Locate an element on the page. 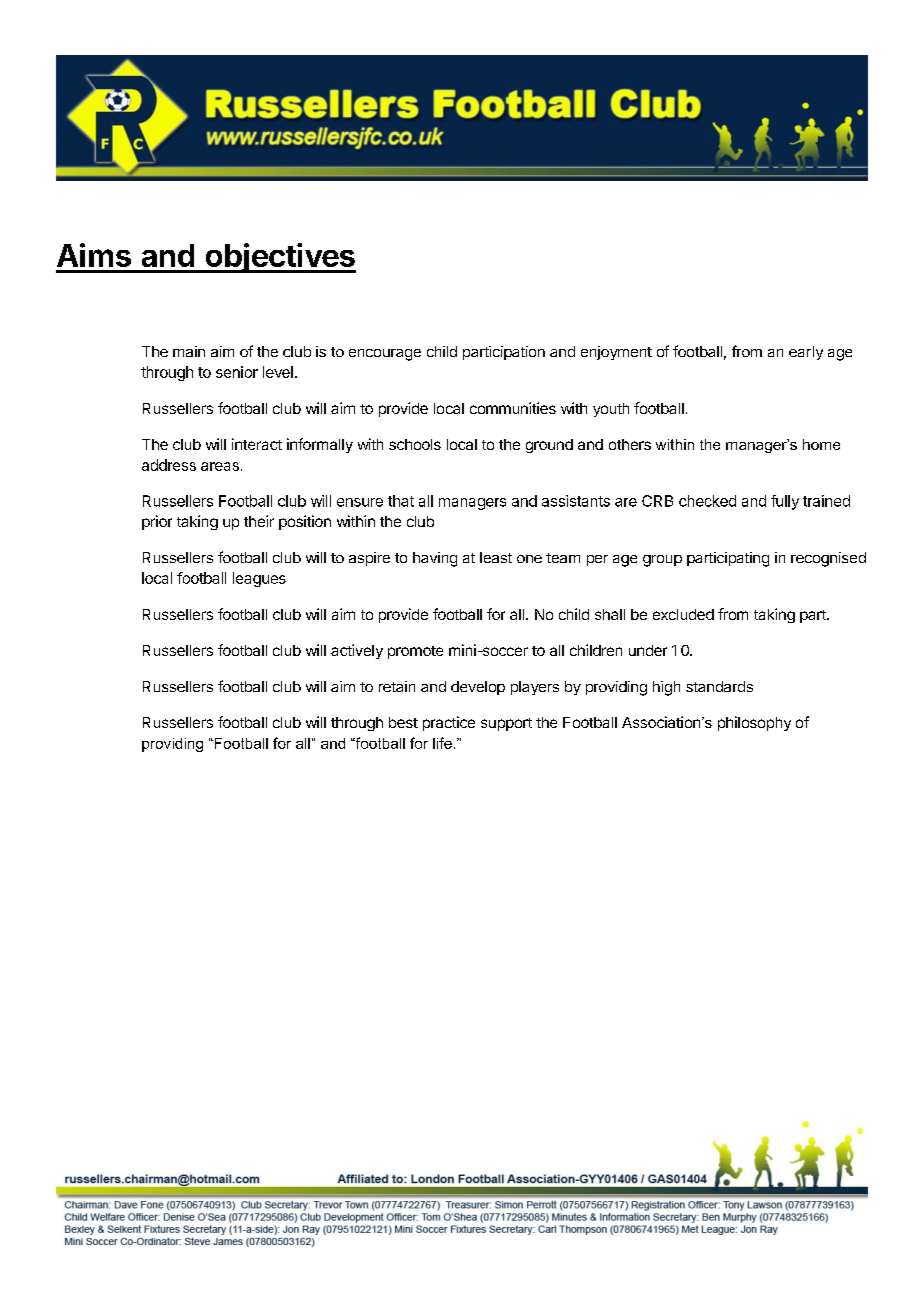 This document has width=924, height=1308. senior is located at coordinates (237, 372).
